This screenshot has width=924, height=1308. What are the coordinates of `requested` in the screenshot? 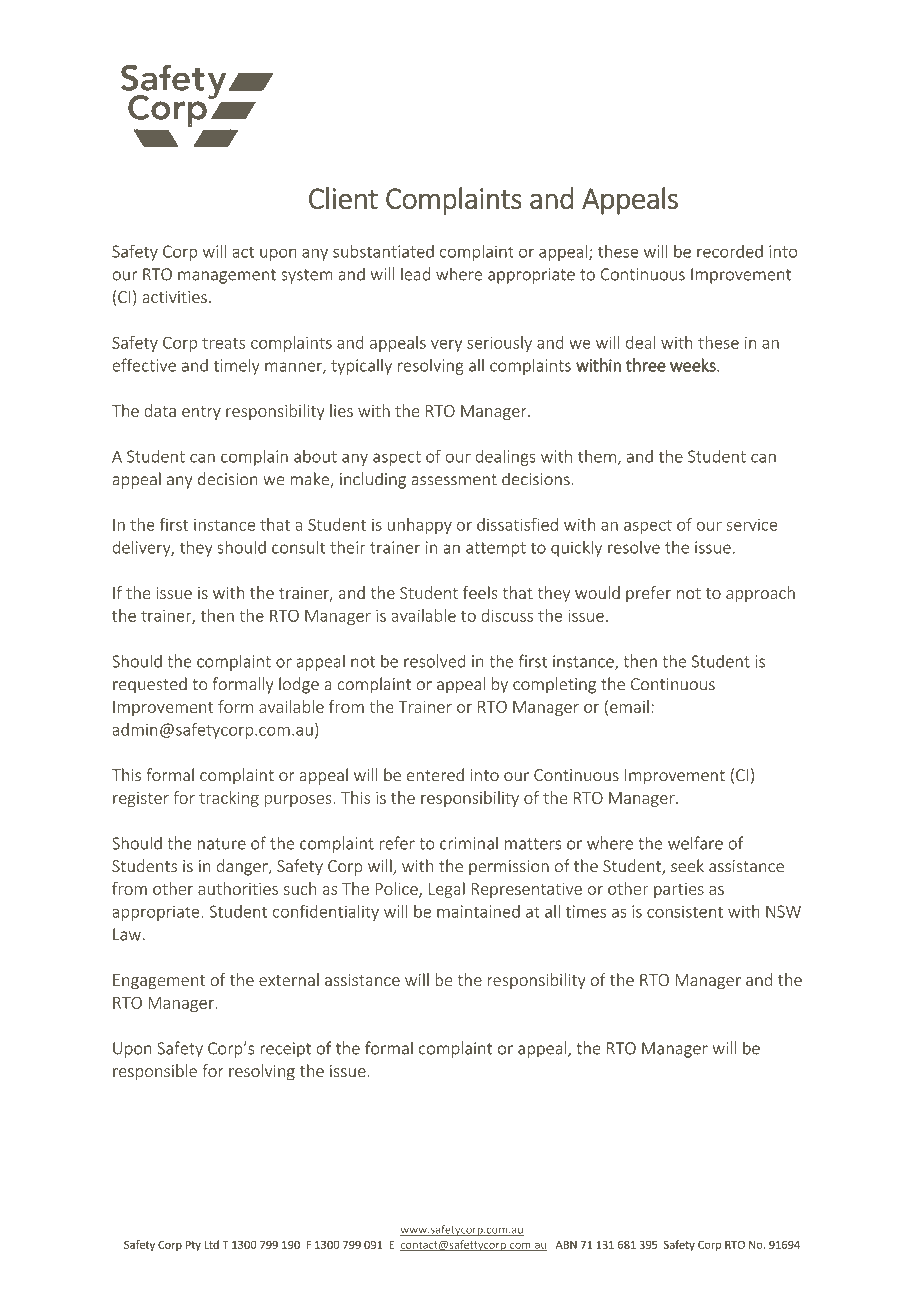 It's located at (150, 685).
